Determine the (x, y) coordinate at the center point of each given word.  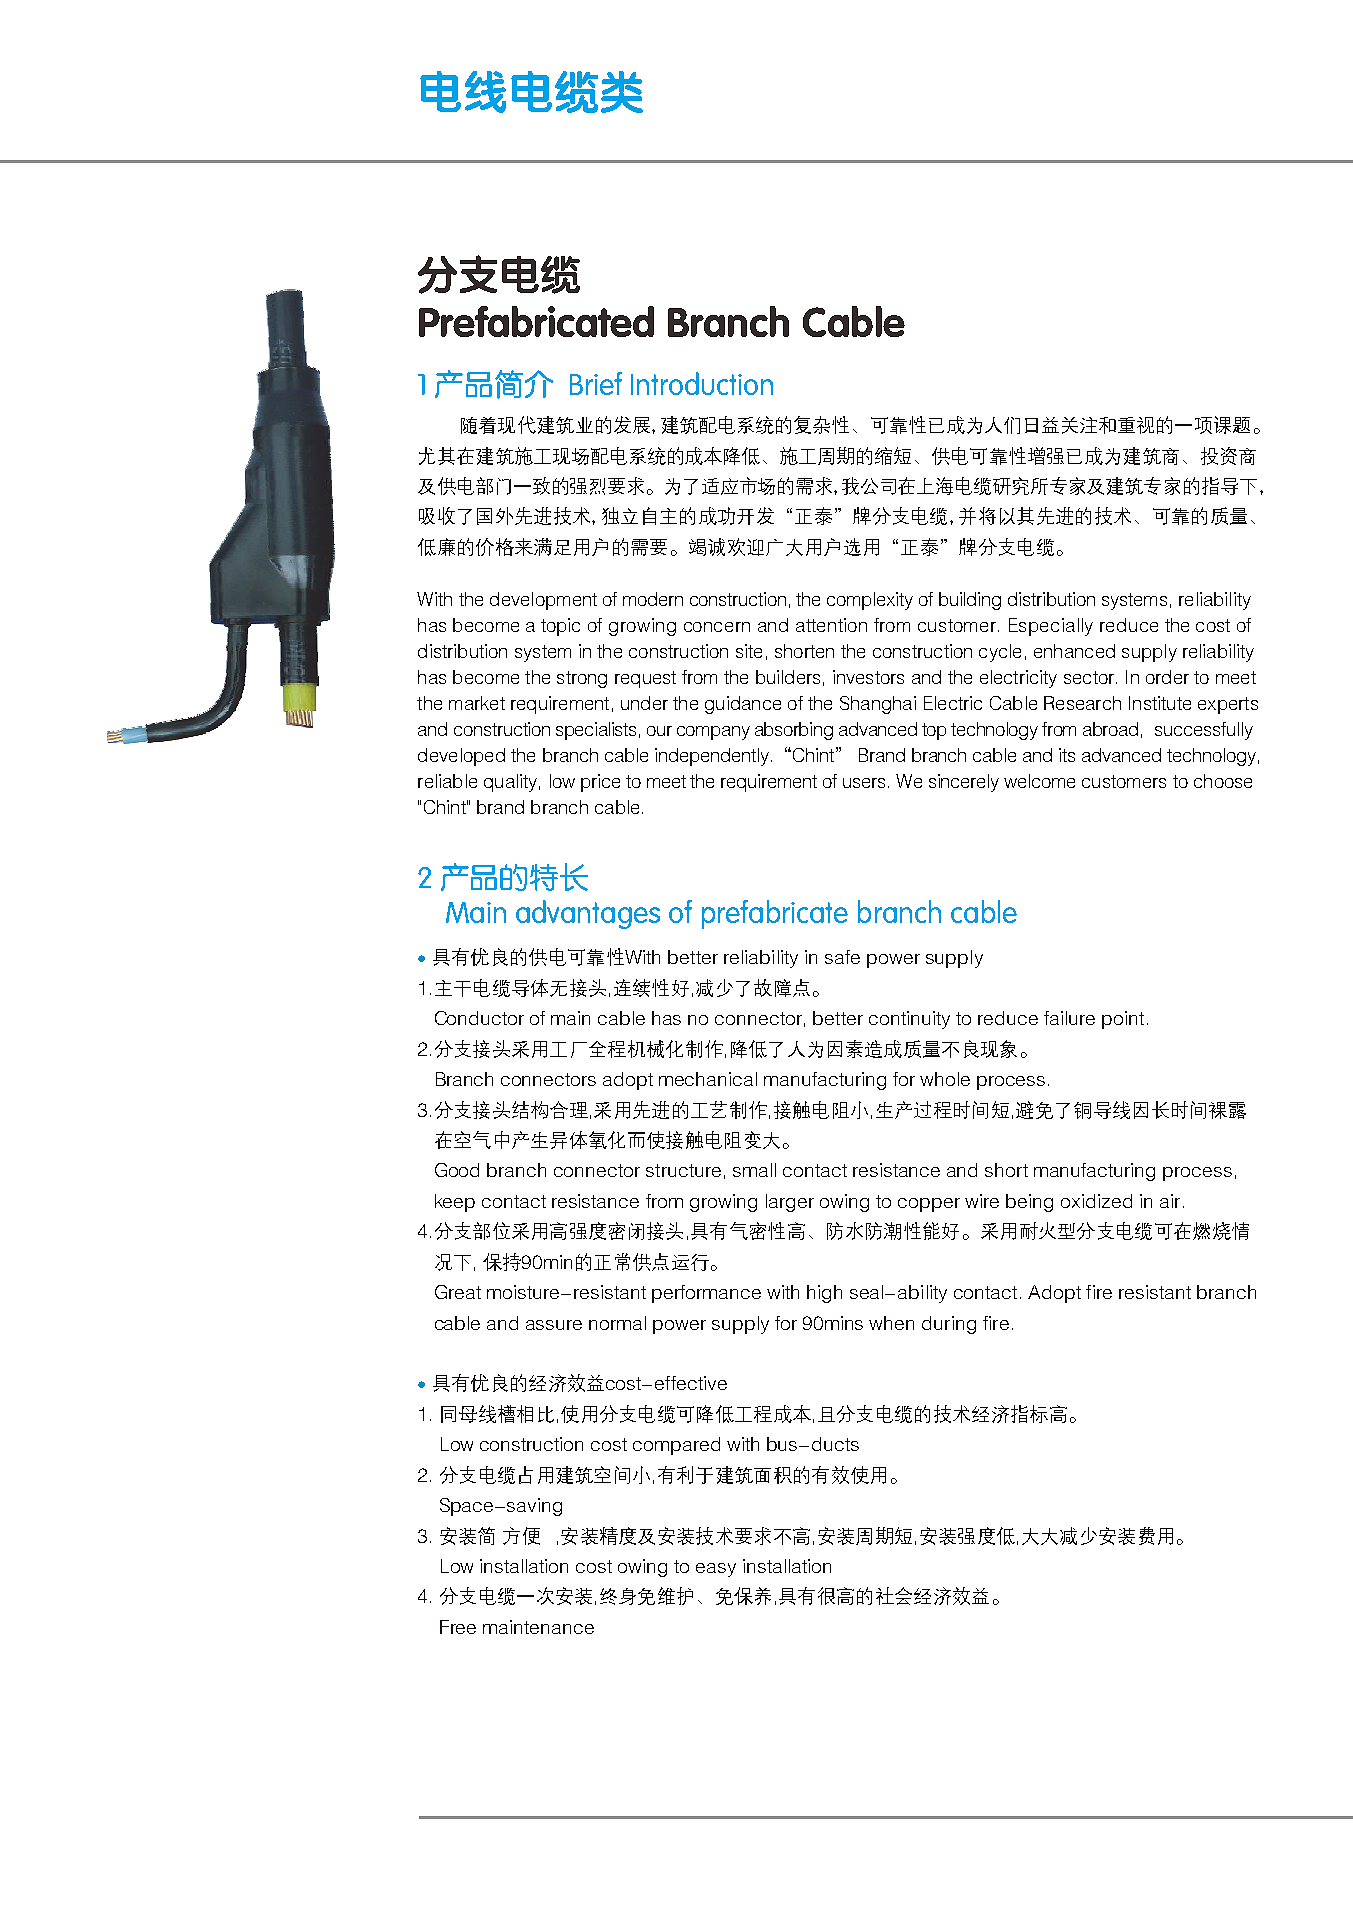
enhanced (1074, 651)
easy (716, 1570)
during (949, 1325)
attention (831, 625)
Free (458, 1627)
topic (560, 627)
